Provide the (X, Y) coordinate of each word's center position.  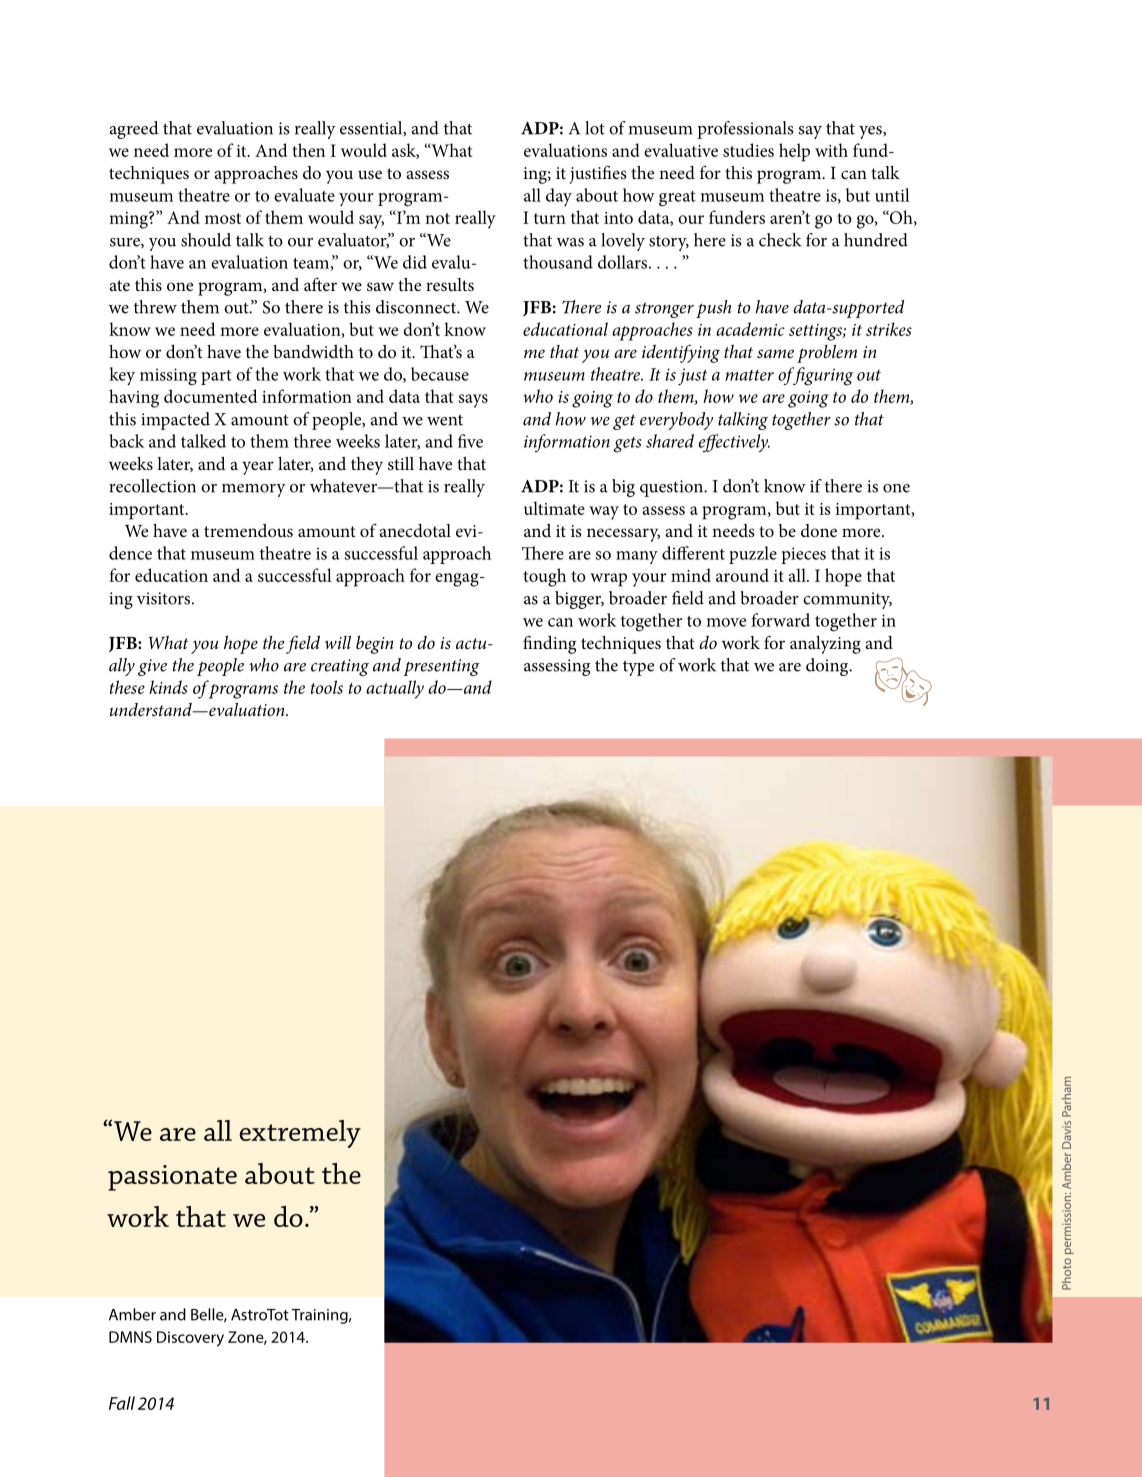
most (223, 218)
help (794, 152)
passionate (172, 1178)
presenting (441, 667)
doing (828, 667)
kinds (168, 687)
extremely (300, 1134)
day (559, 197)
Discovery (190, 1339)
